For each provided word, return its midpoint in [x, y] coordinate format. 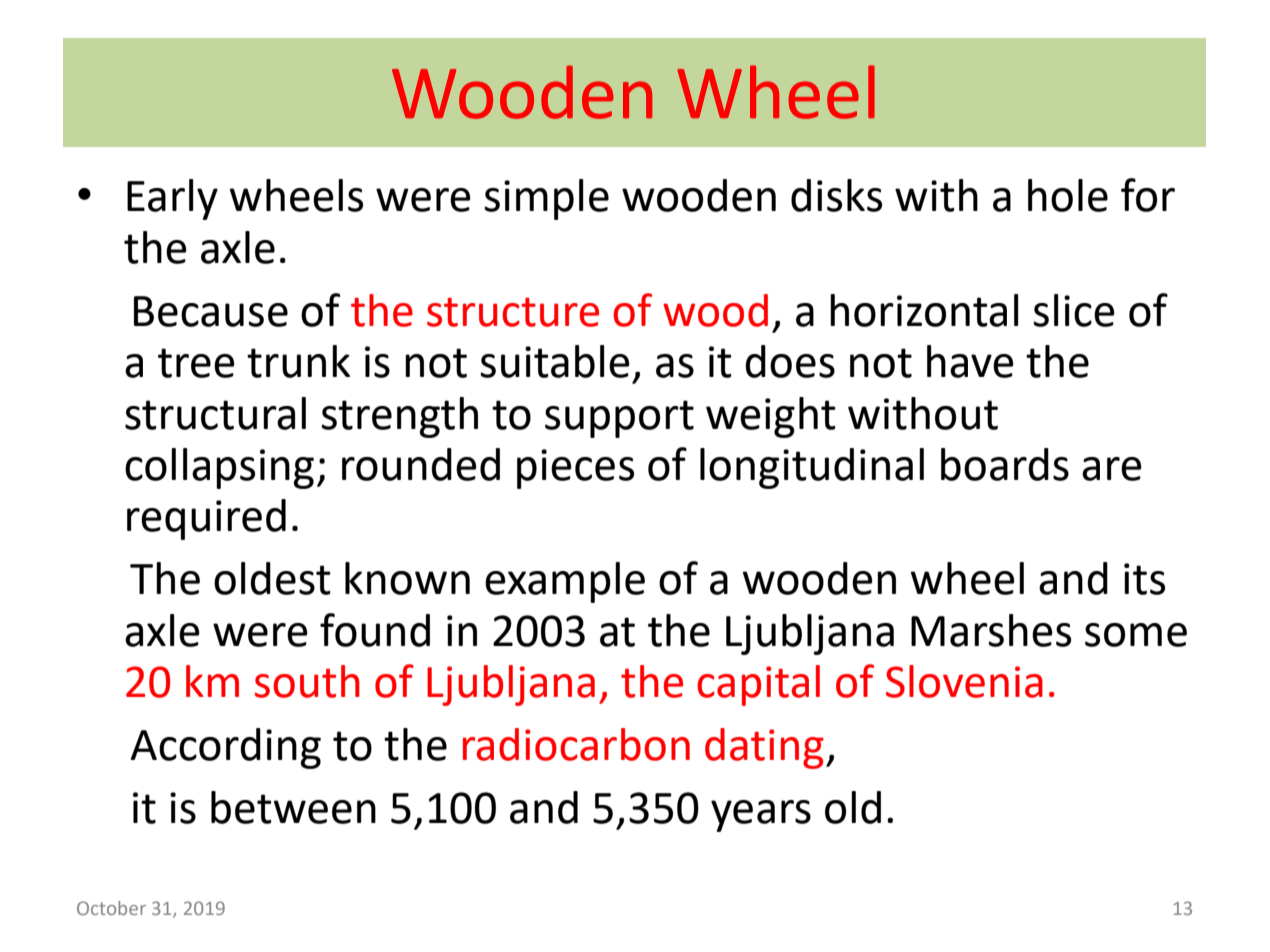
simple [546, 199]
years [761, 816]
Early [172, 199]
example [565, 582]
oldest [272, 578]
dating [764, 748]
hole [1068, 195]
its [1144, 579]
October [111, 908]
